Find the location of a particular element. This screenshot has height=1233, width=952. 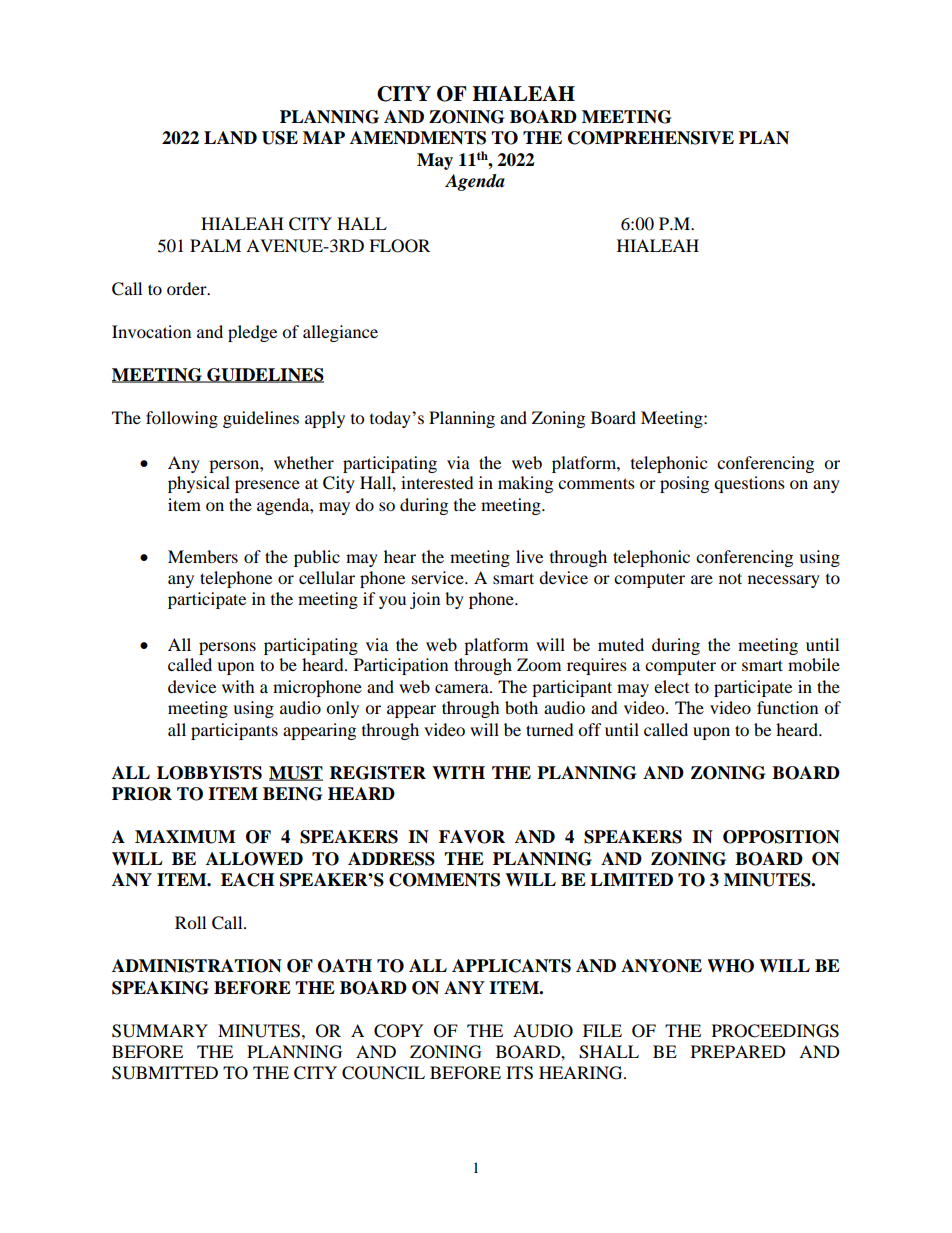

following is located at coordinates (182, 419).
